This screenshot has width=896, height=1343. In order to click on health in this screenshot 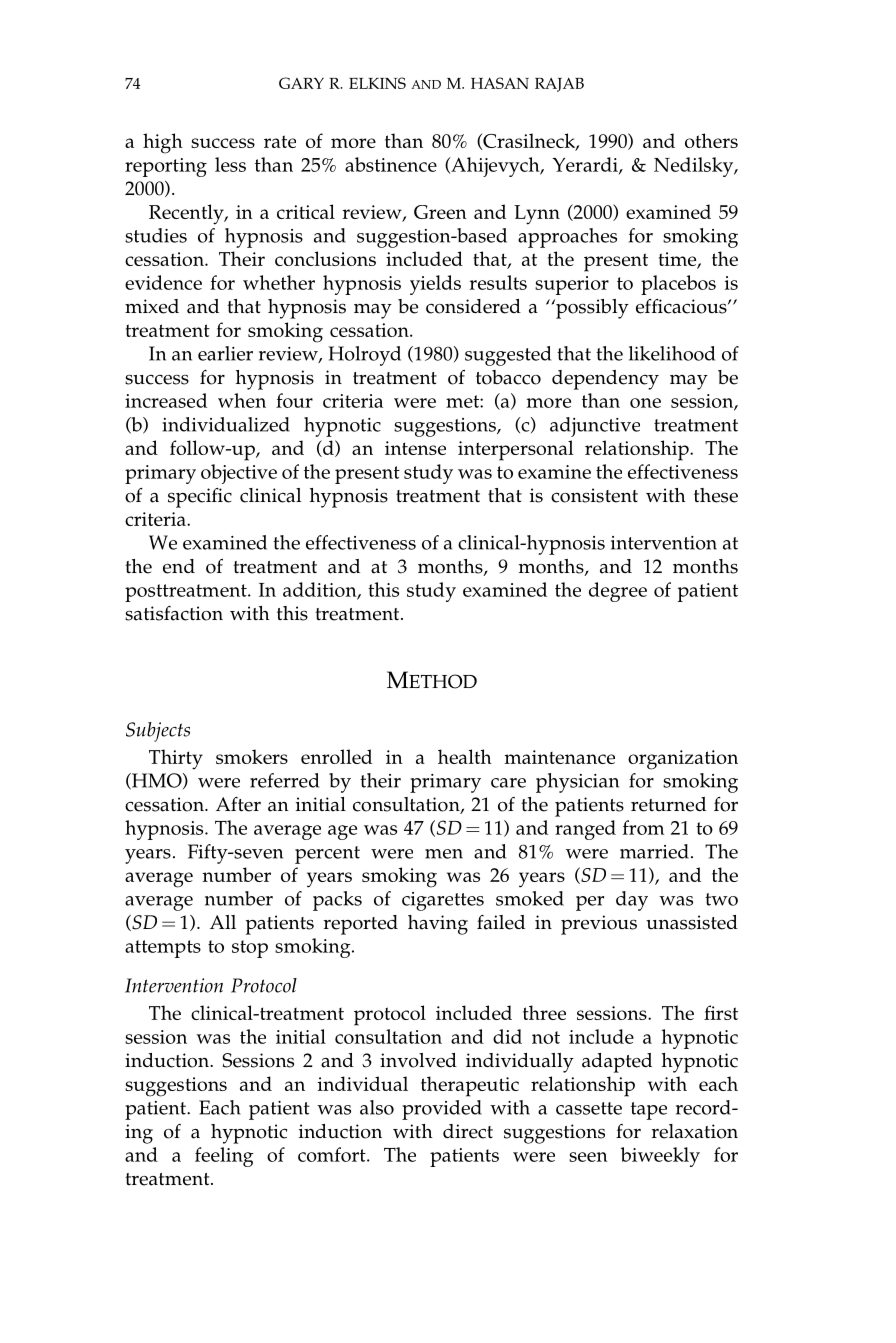, I will do `click(465, 756)`.
